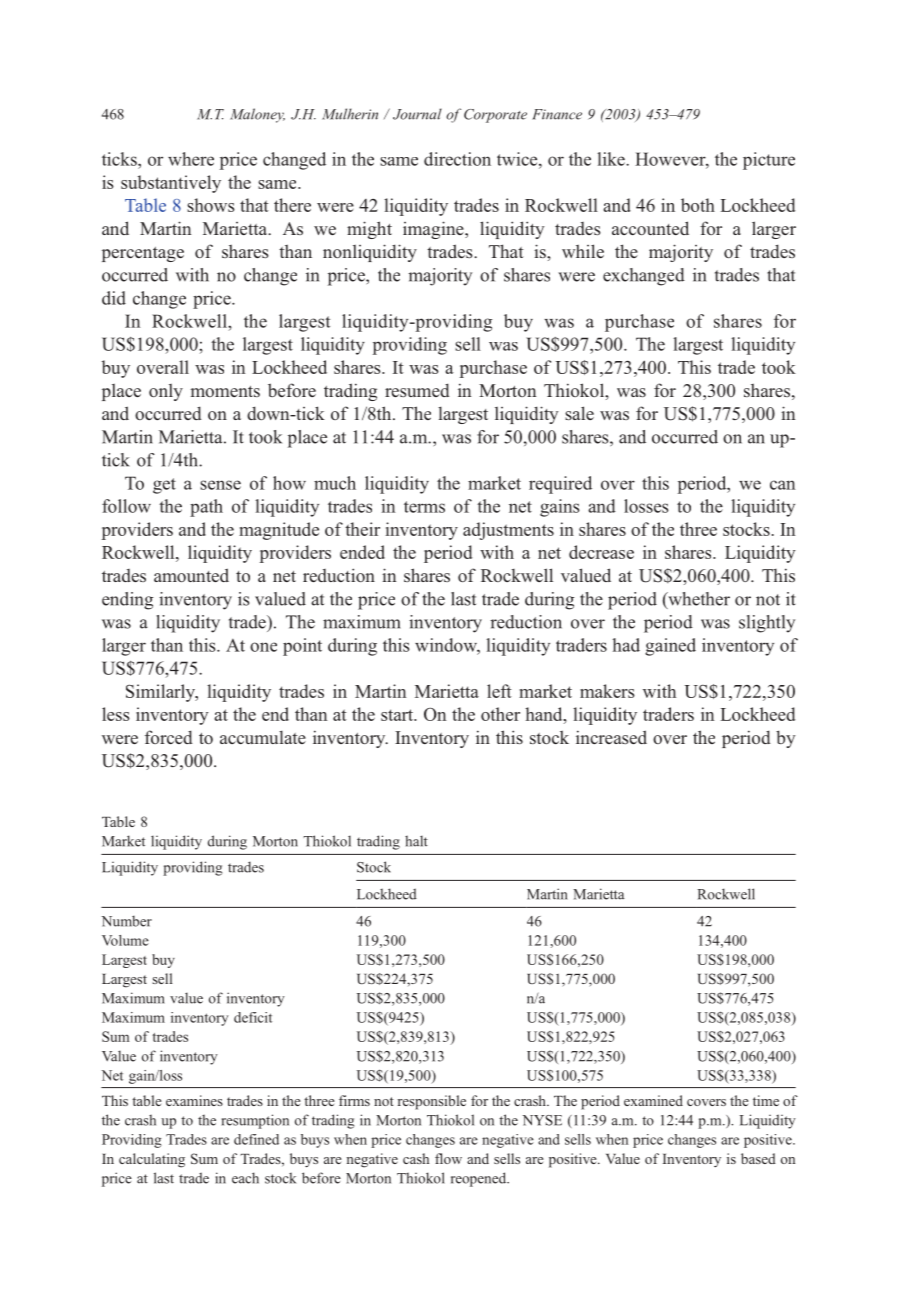 This screenshot has width=906, height=1316. Describe the element at coordinates (769, 161) in the screenshot. I see `picture` at that location.
